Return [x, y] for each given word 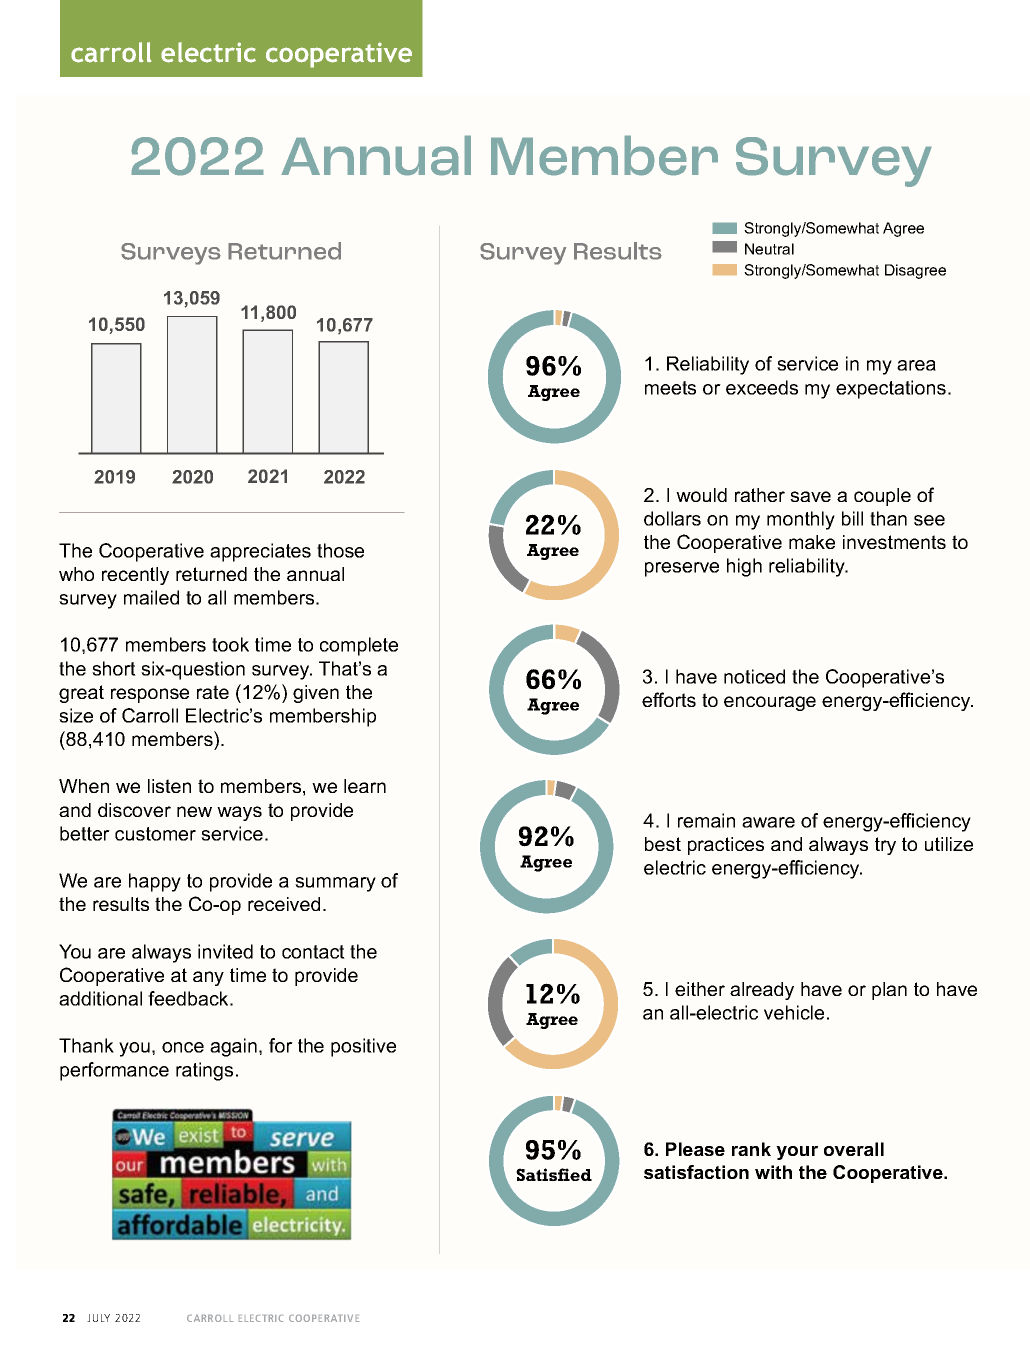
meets [670, 388]
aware [768, 822]
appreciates [260, 552]
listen [169, 786]
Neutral [769, 249]
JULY [98, 1318]
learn [365, 786]
